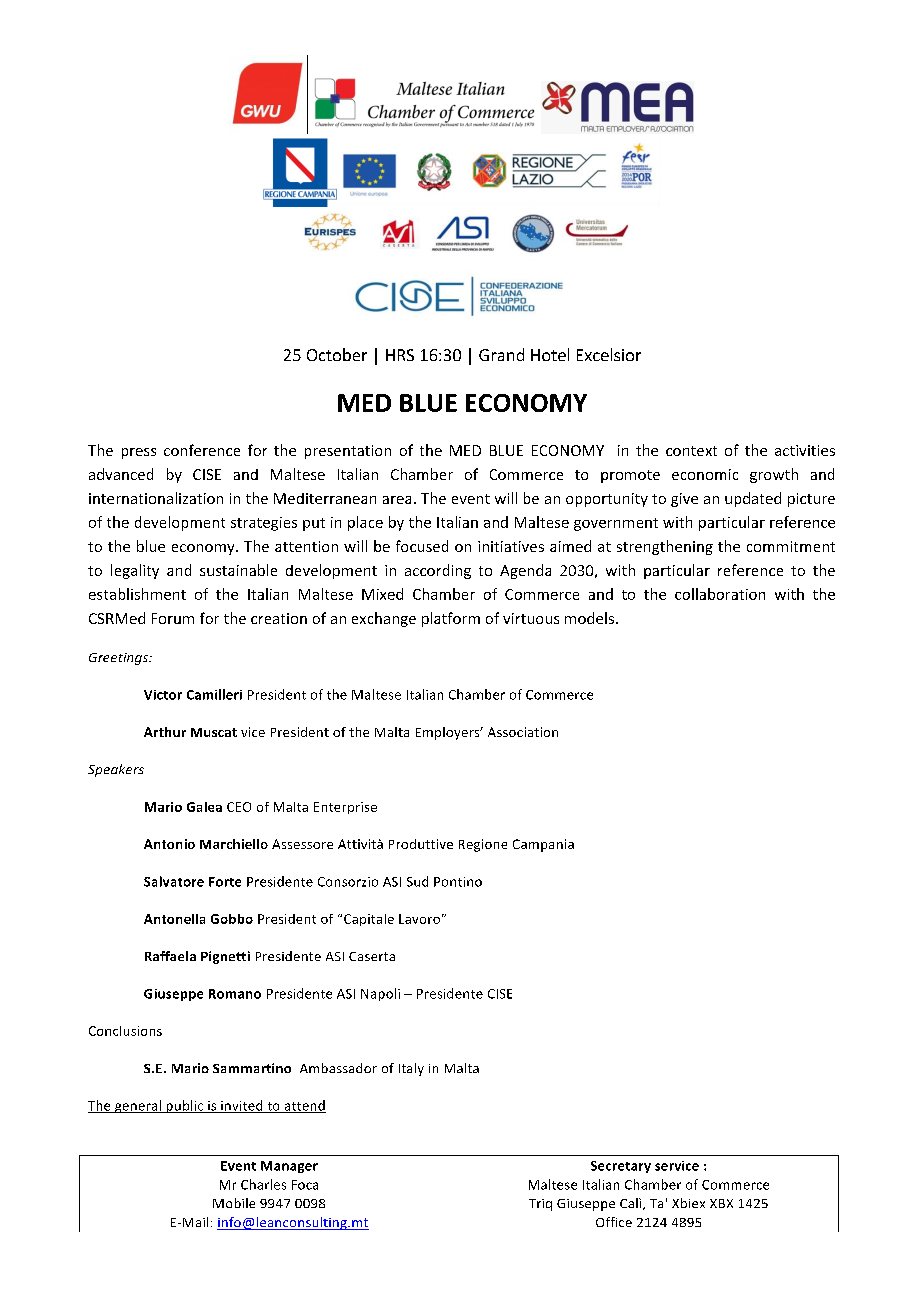 This screenshot has height=1308, width=924. I want to click on XBX, so click(721, 1203).
